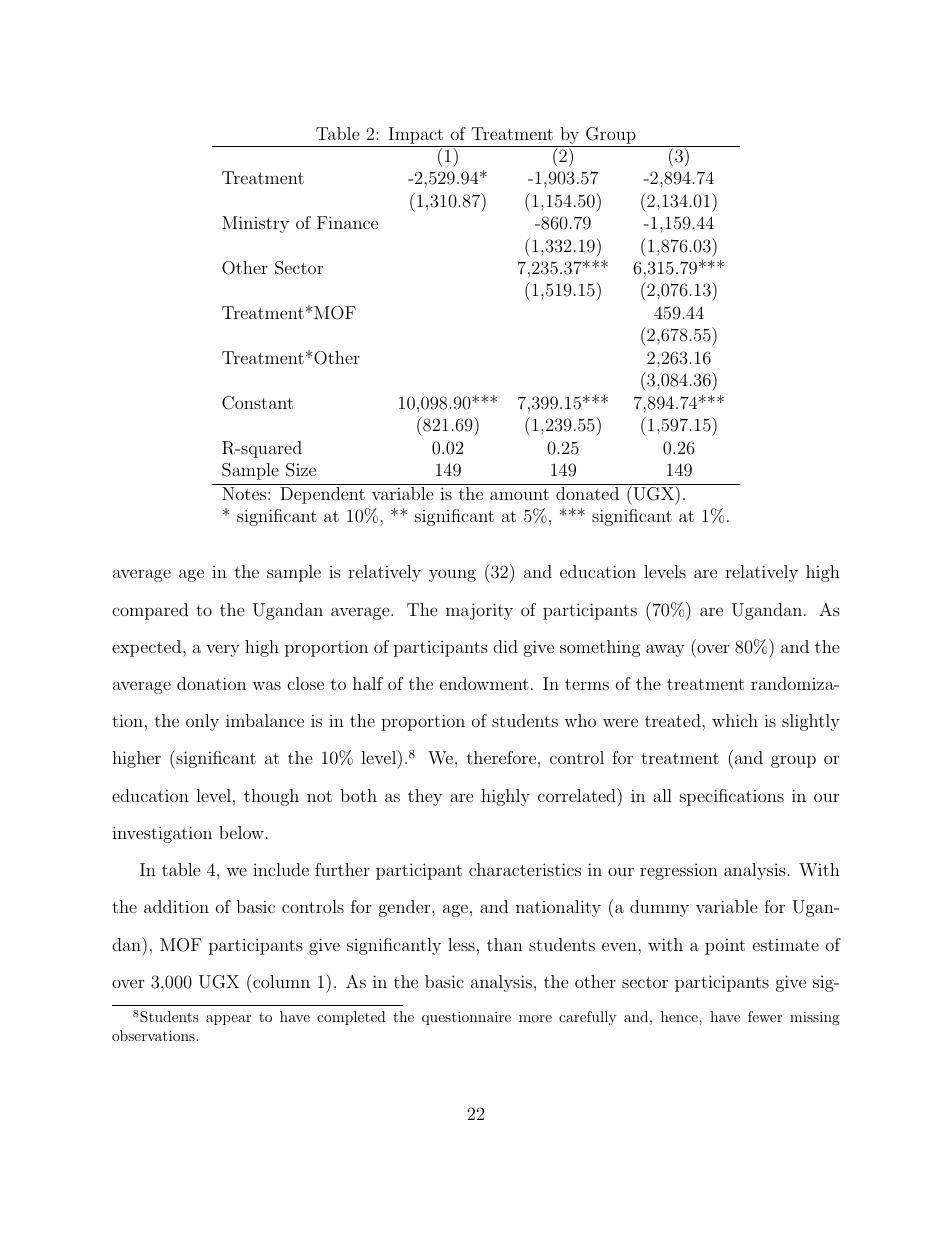  What do you see at coordinates (519, 494) in the screenshot?
I see `amount` at bounding box center [519, 494].
